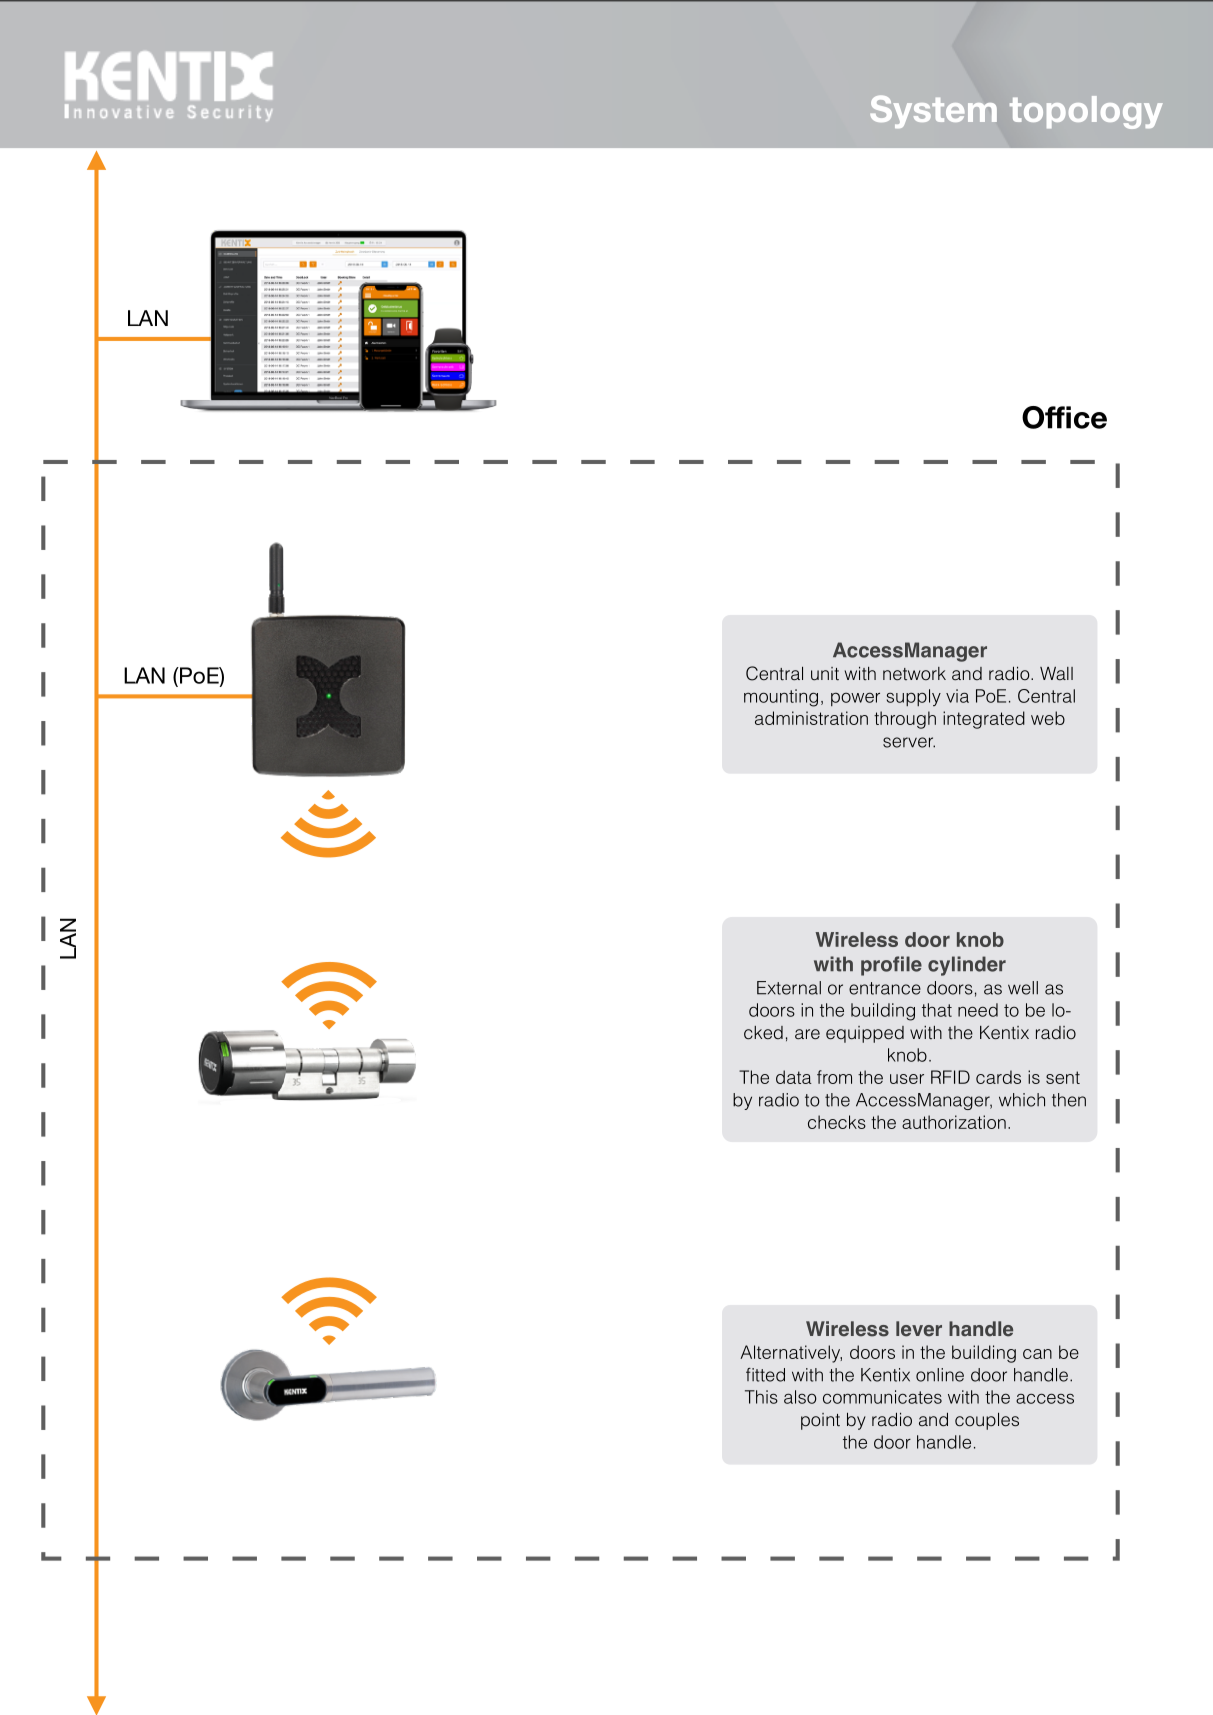 This screenshot has height=1715, width=1213. Describe the element at coordinates (825, 674) in the screenshot. I see `unit` at that location.
